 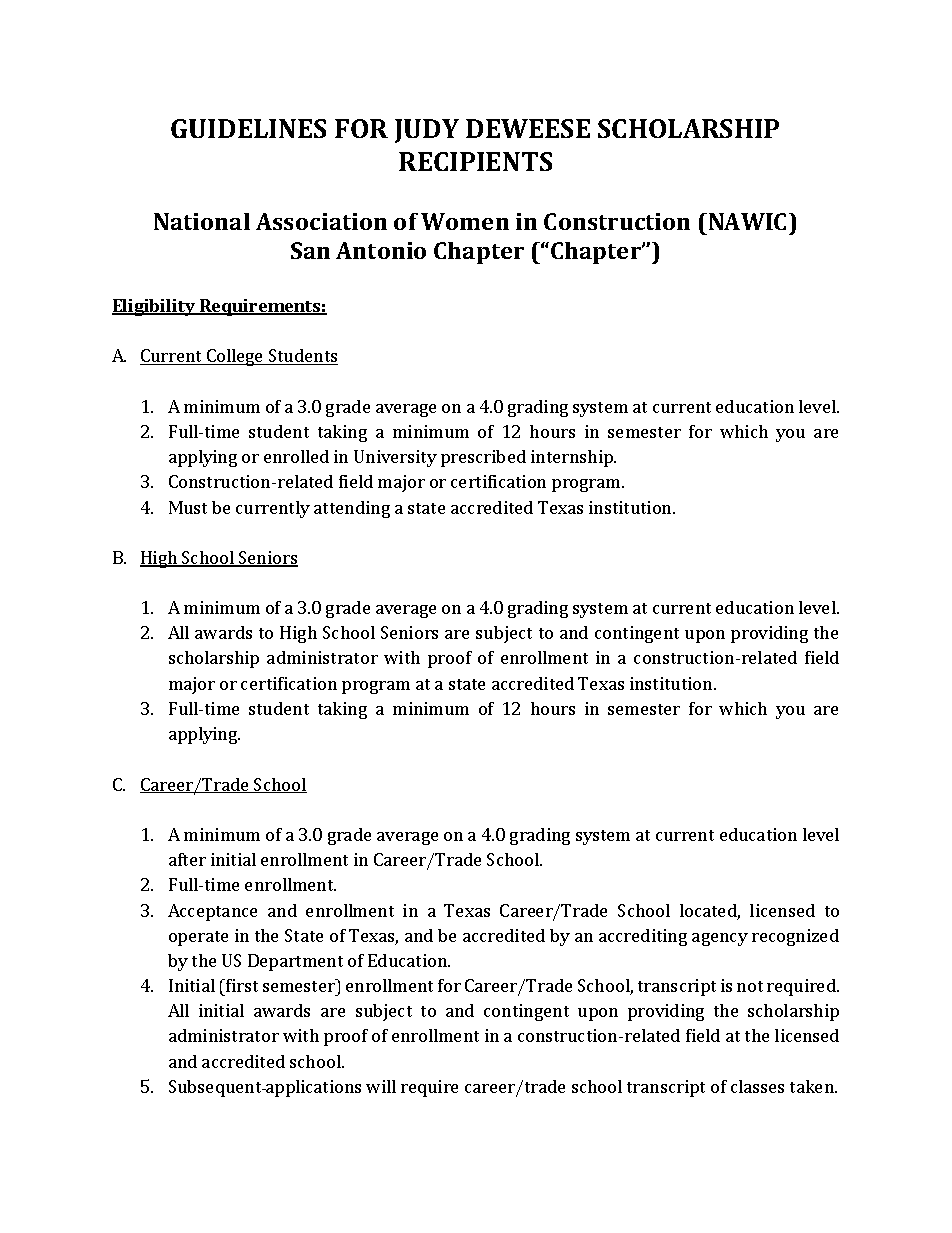 What do you see at coordinates (188, 507) in the page?
I see `Must` at bounding box center [188, 507].
